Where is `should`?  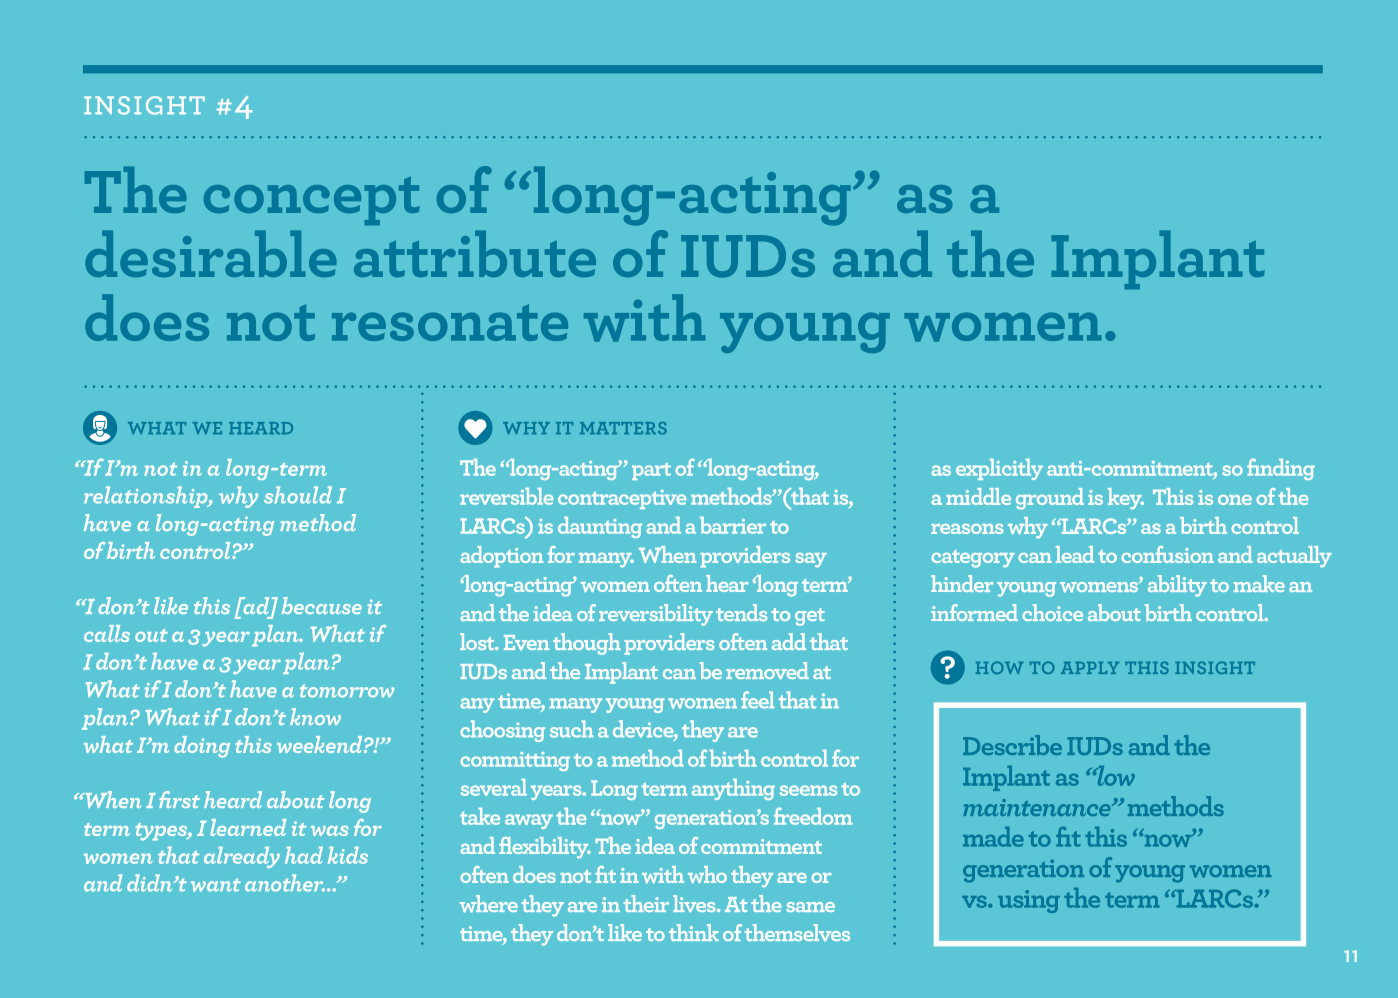
should is located at coordinates (298, 495).
